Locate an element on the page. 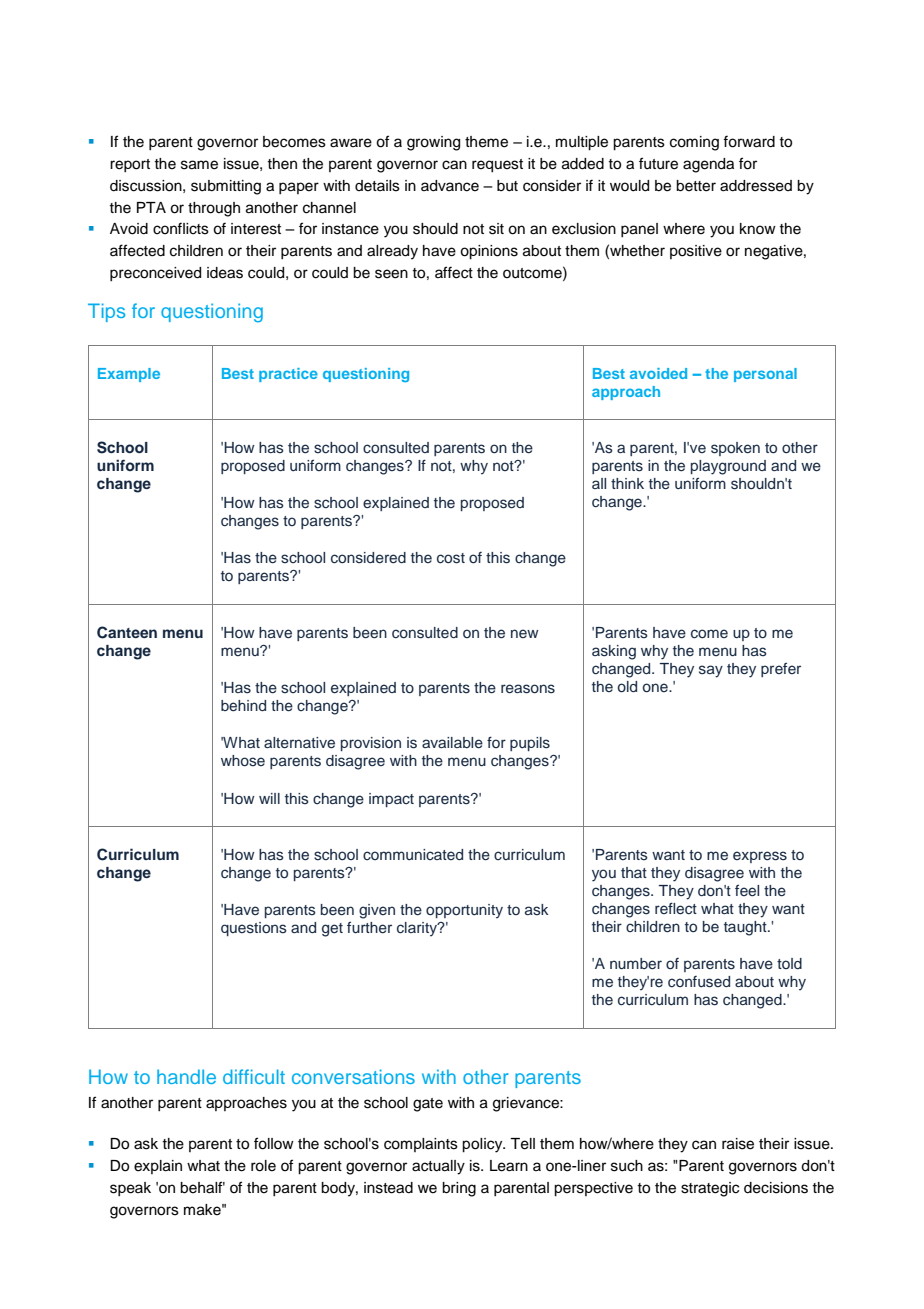 The image size is (924, 1309). advance is located at coordinates (450, 186).
